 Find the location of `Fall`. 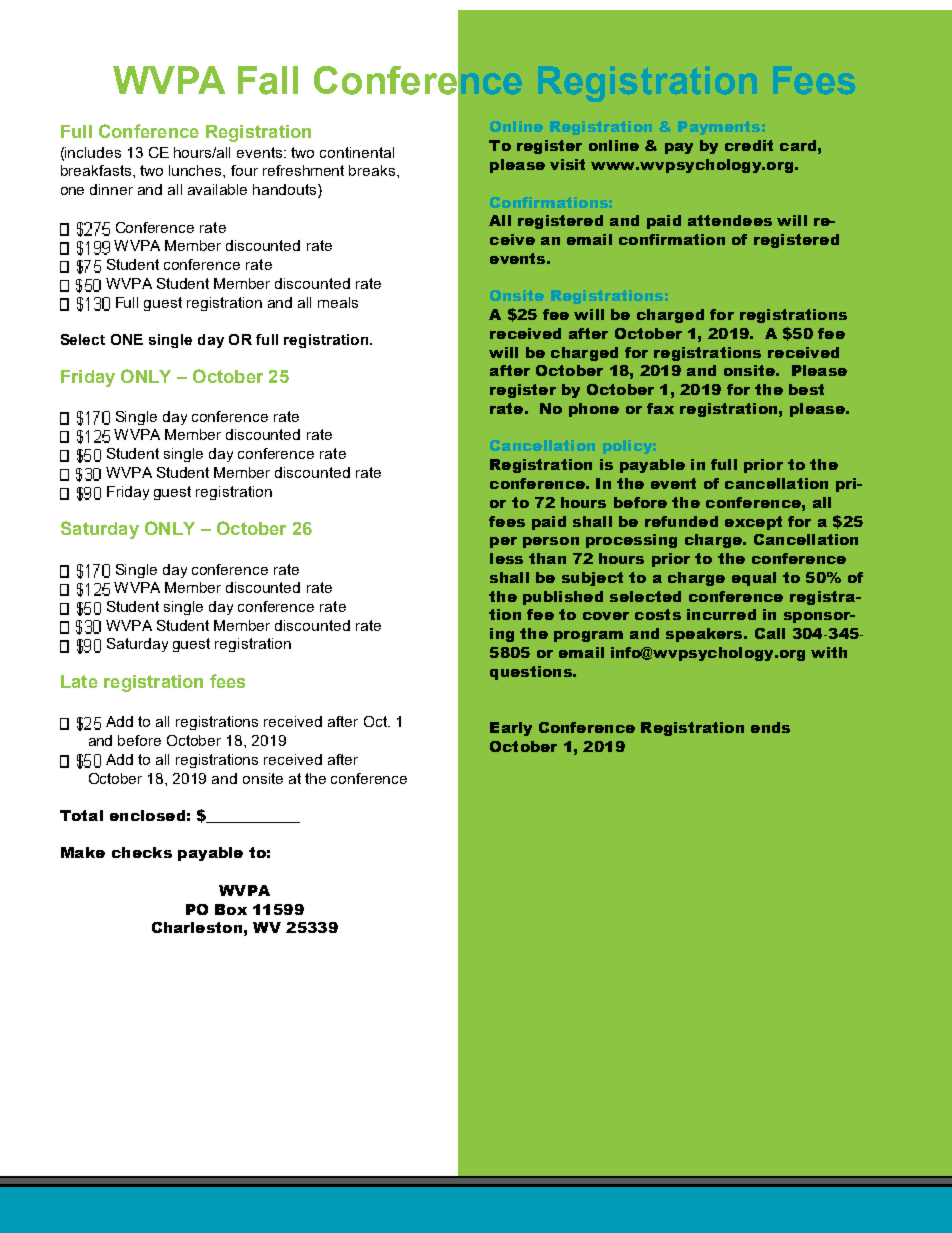

Fall is located at coordinates (268, 80).
